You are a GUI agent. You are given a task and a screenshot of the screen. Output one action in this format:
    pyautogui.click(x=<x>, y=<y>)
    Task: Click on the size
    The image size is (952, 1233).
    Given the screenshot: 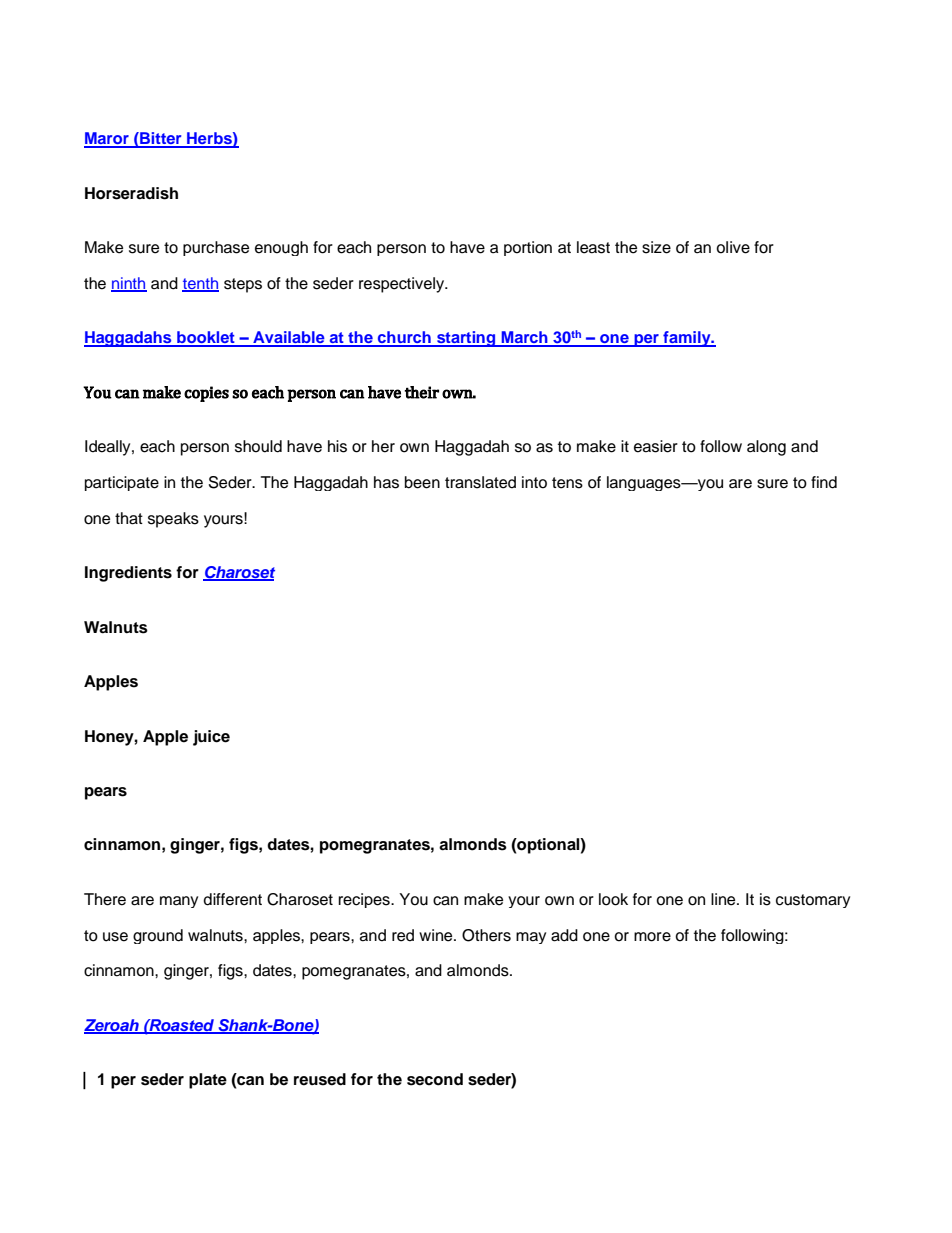 What is the action you would take?
    pyautogui.click(x=656, y=247)
